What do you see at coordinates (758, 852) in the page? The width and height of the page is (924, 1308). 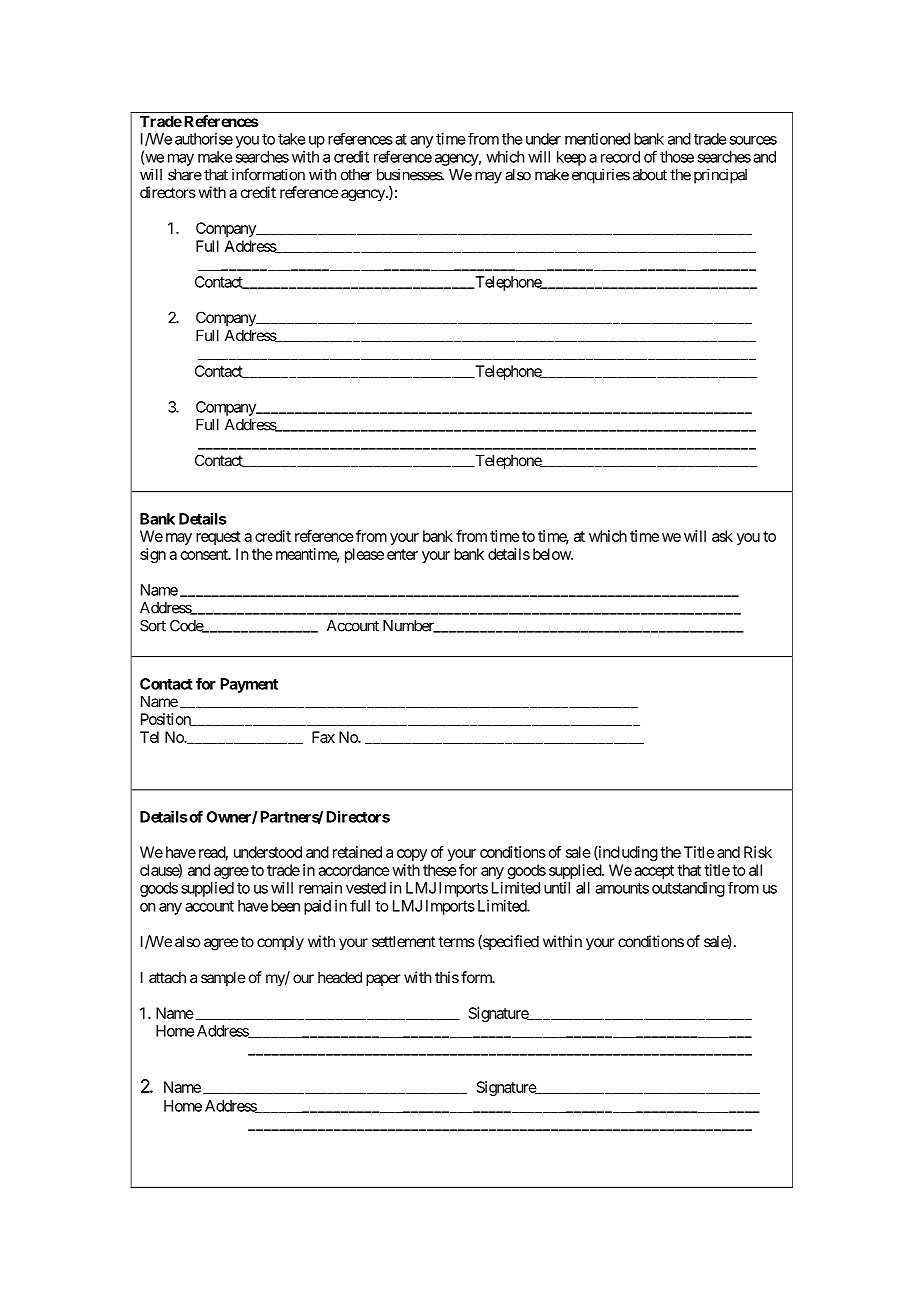 I see `Risk` at bounding box center [758, 852].
